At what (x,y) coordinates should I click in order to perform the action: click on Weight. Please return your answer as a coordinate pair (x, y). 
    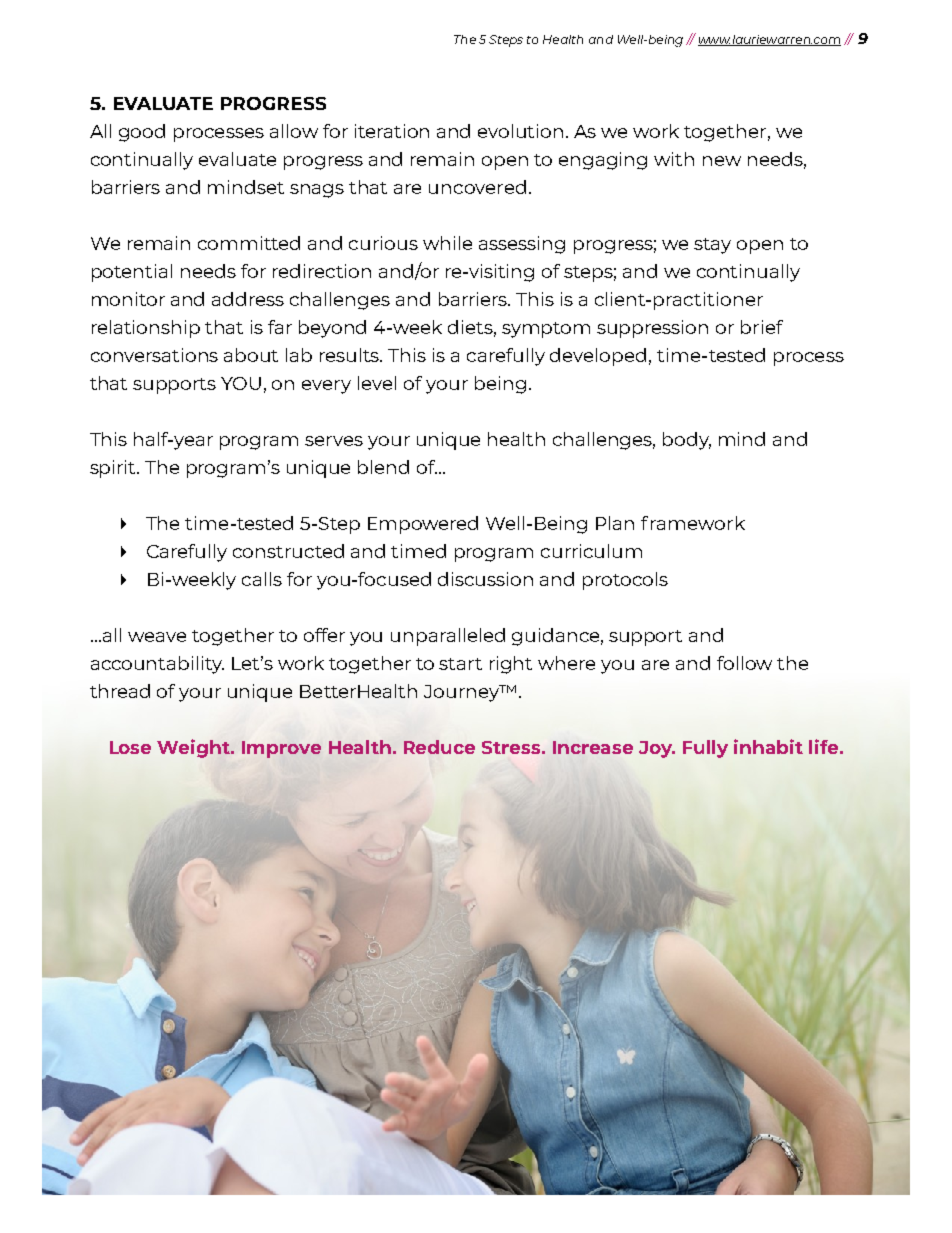
    Looking at the image, I should click on (194, 748).
